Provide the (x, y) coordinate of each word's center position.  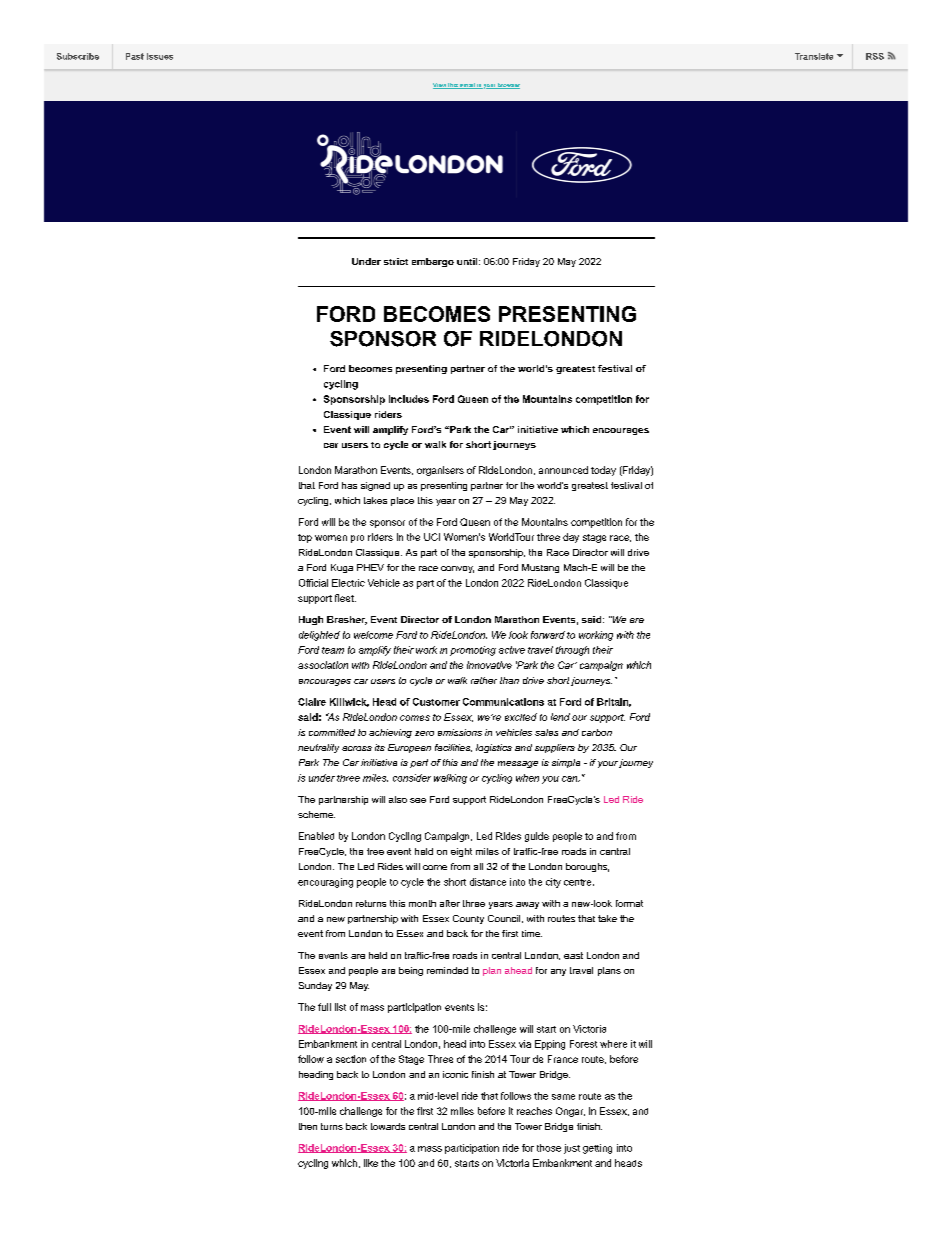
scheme (316, 814)
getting (597, 1149)
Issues (160, 56)
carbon (597, 732)
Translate (814, 56)
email (467, 86)
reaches (534, 1111)
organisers (440, 471)
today (603, 471)
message (518, 764)
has (349, 485)
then (308, 1126)
